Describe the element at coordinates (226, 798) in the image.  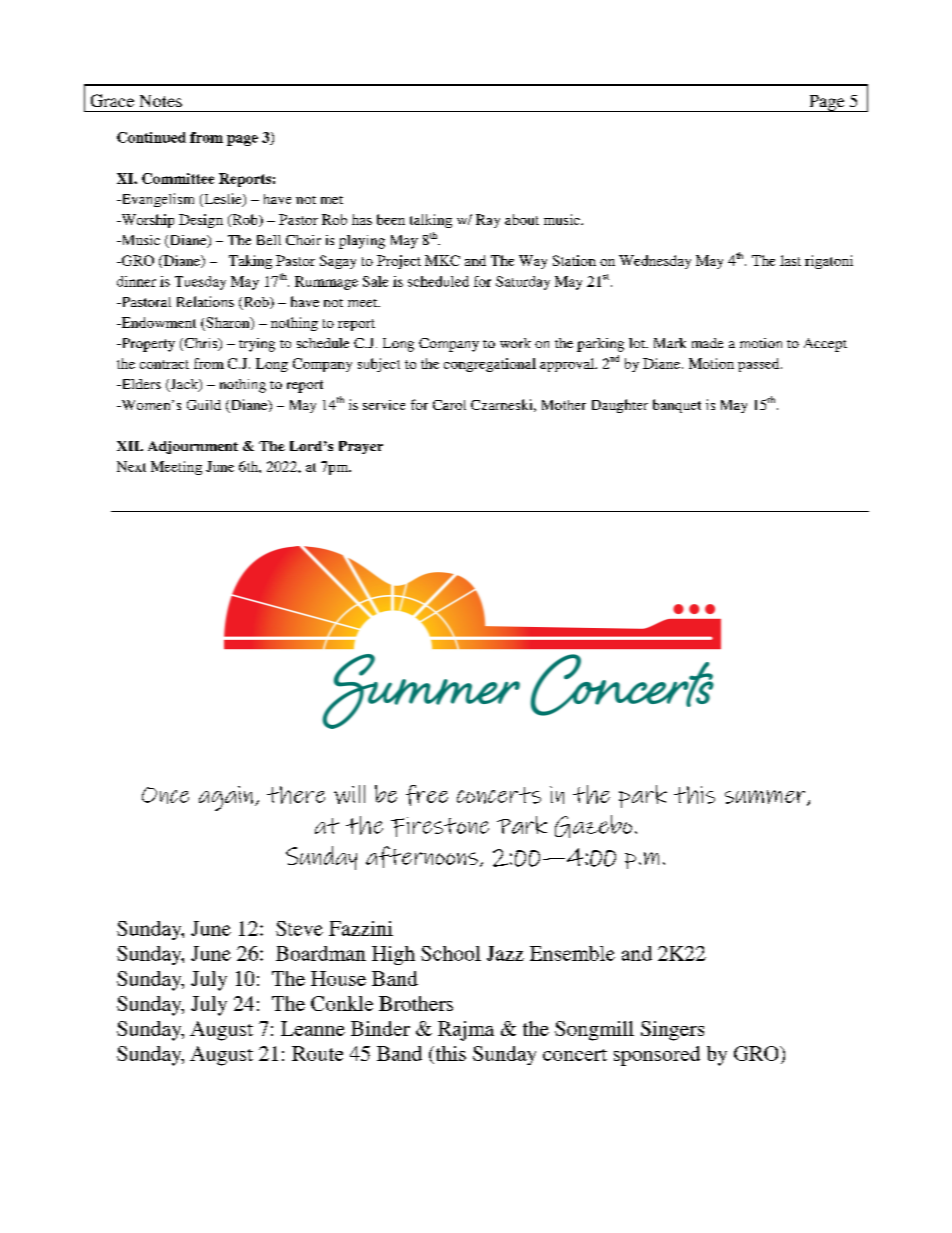
I see `again` at that location.
